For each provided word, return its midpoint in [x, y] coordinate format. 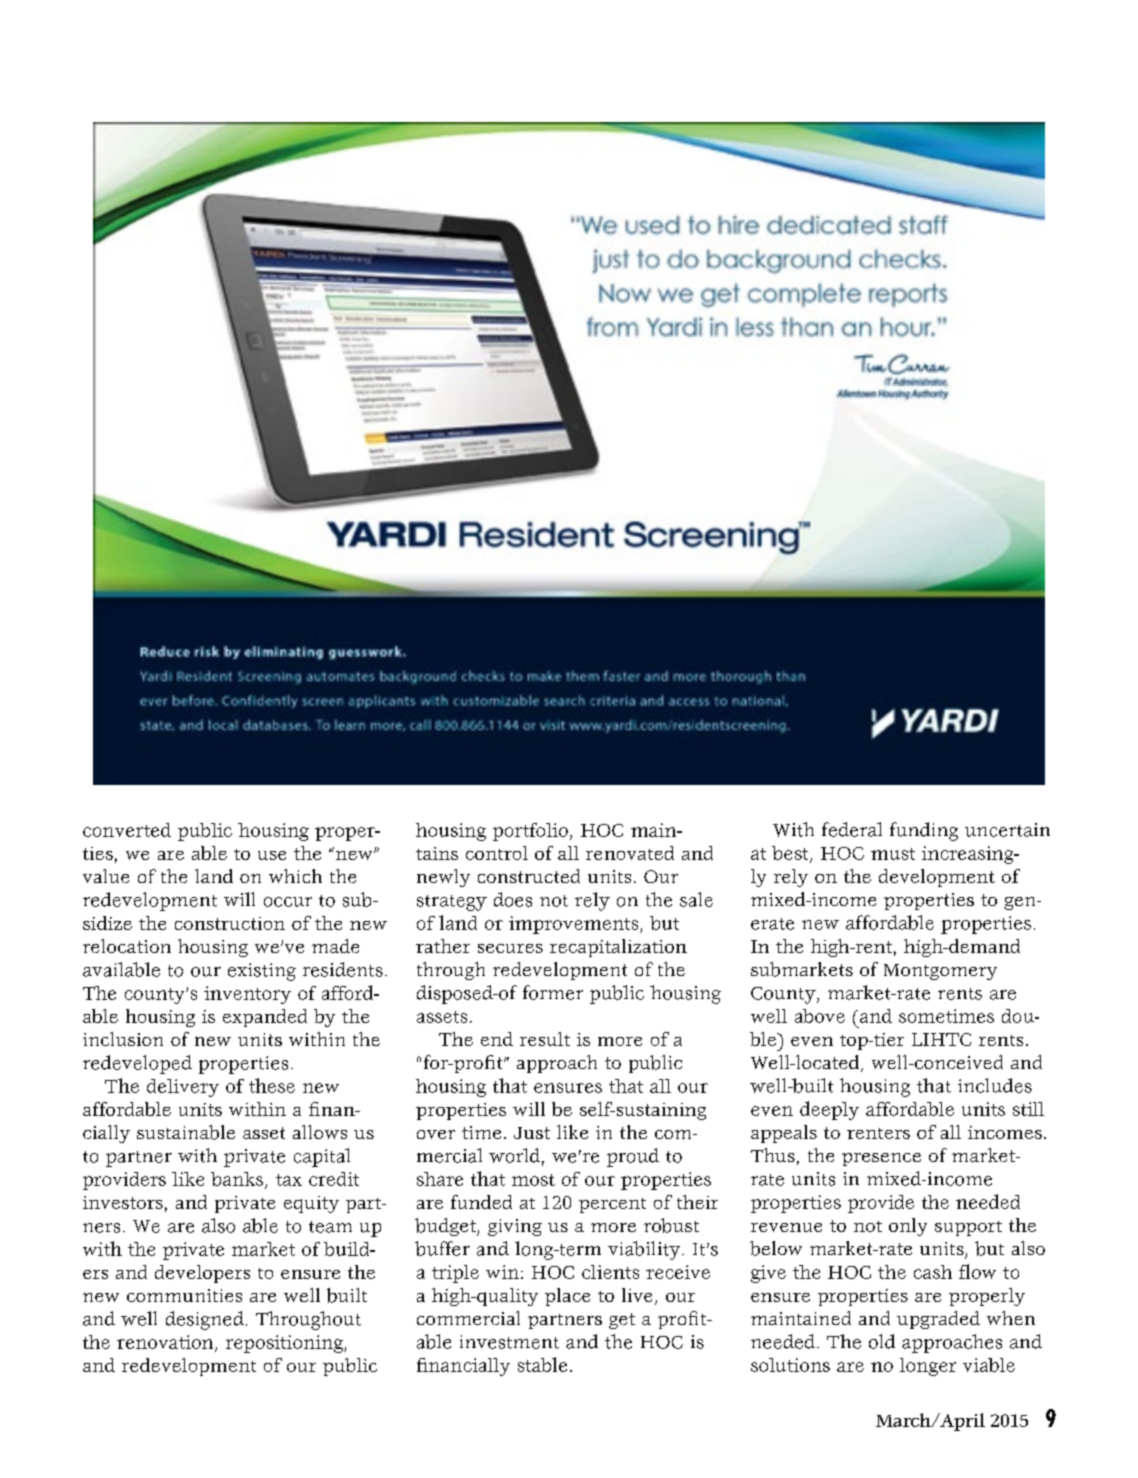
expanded [265, 1018]
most [533, 1180]
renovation [166, 1343]
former [553, 992]
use [272, 855]
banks [238, 1180]
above [820, 1016]
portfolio [530, 832]
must [893, 854]
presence [881, 1159]
